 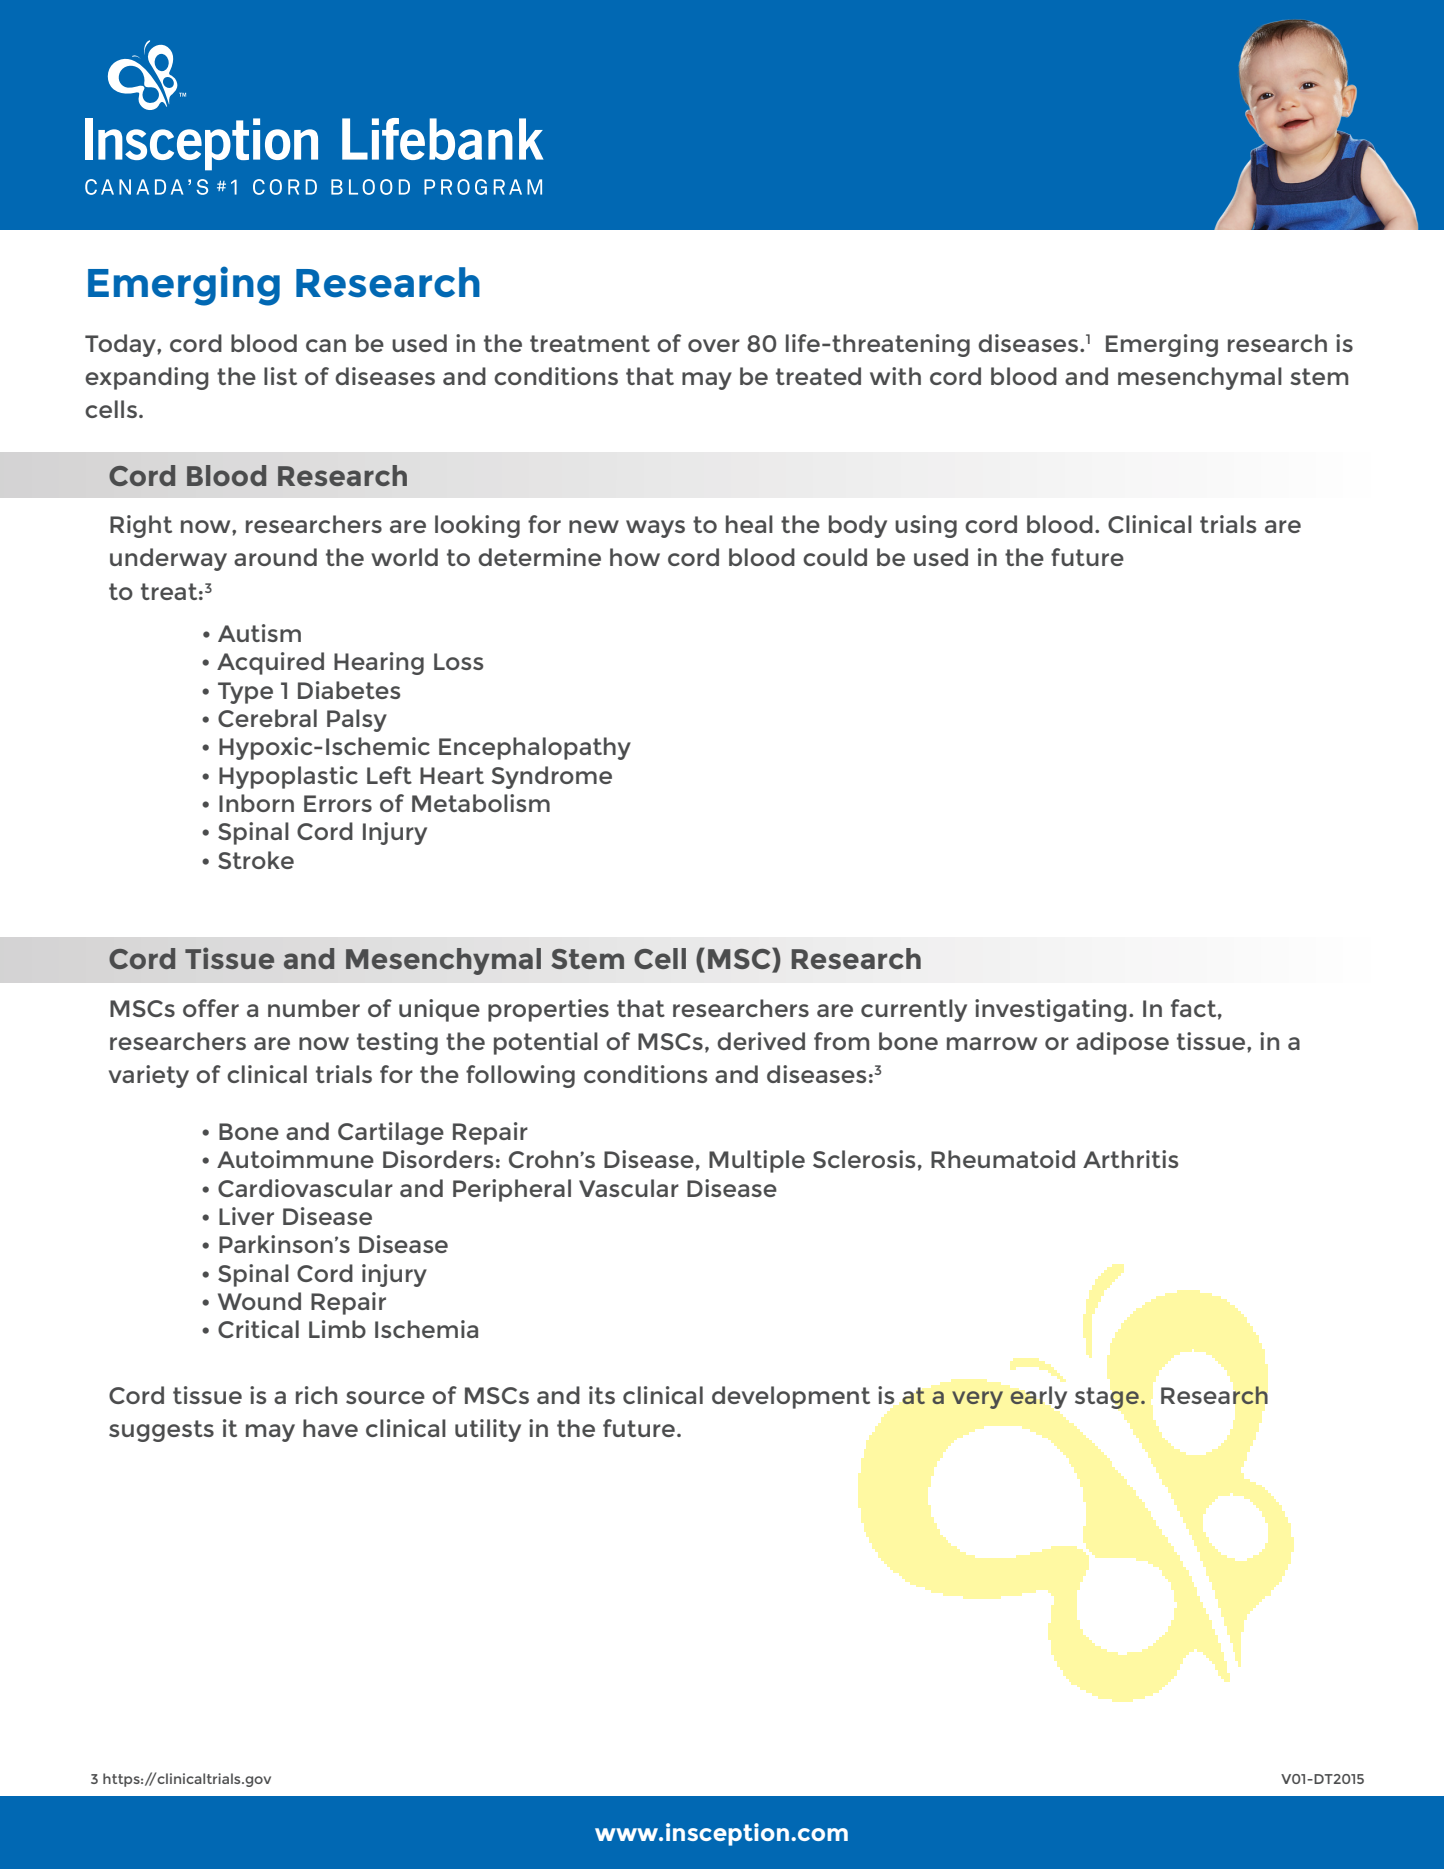 I want to click on marrow, so click(x=992, y=1043).
